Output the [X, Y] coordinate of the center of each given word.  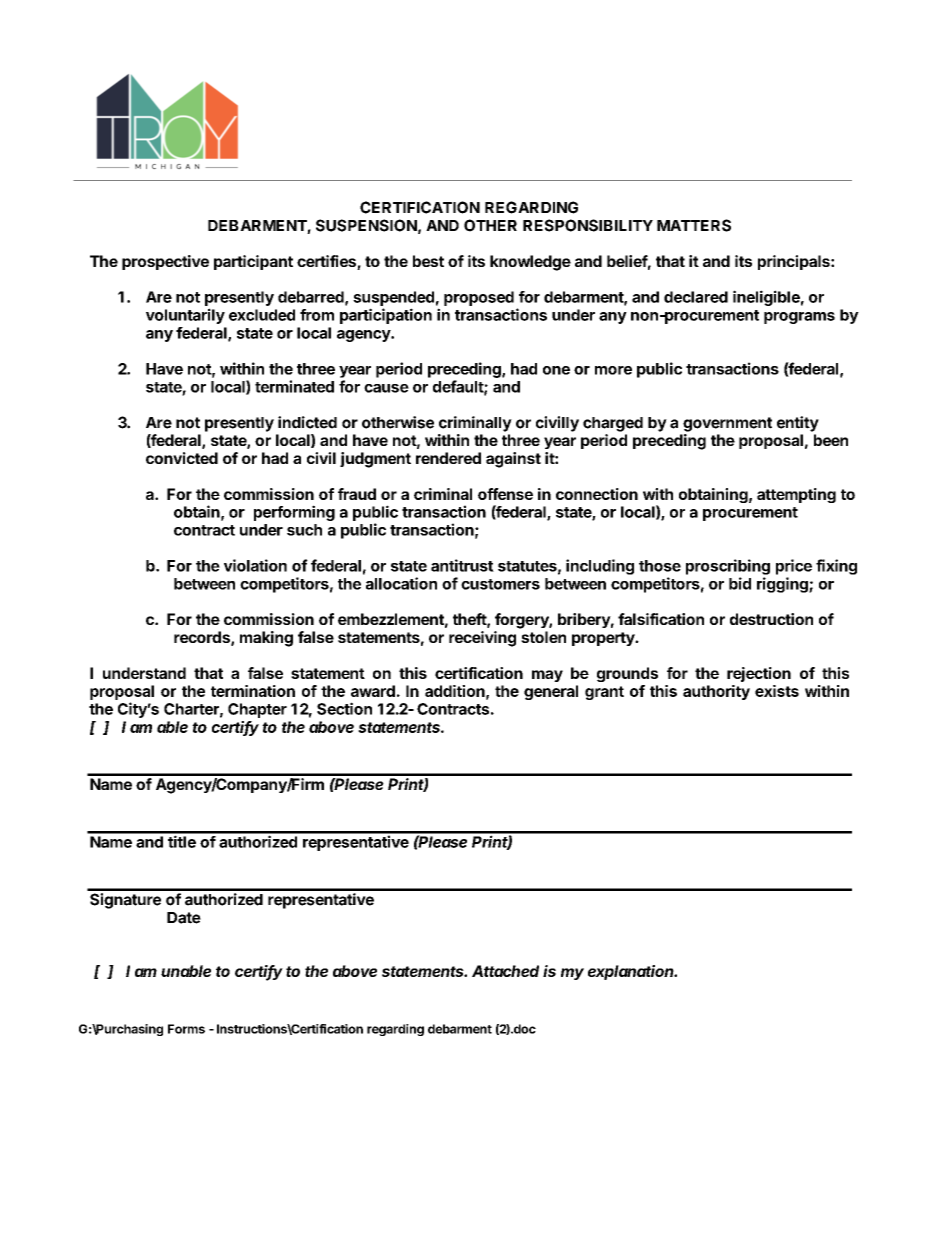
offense [505, 494]
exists [777, 691]
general [551, 692]
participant [253, 262]
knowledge [530, 263]
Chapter [257, 710]
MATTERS [694, 225]
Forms [186, 1029]
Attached [505, 971]
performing [294, 513]
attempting [796, 495]
